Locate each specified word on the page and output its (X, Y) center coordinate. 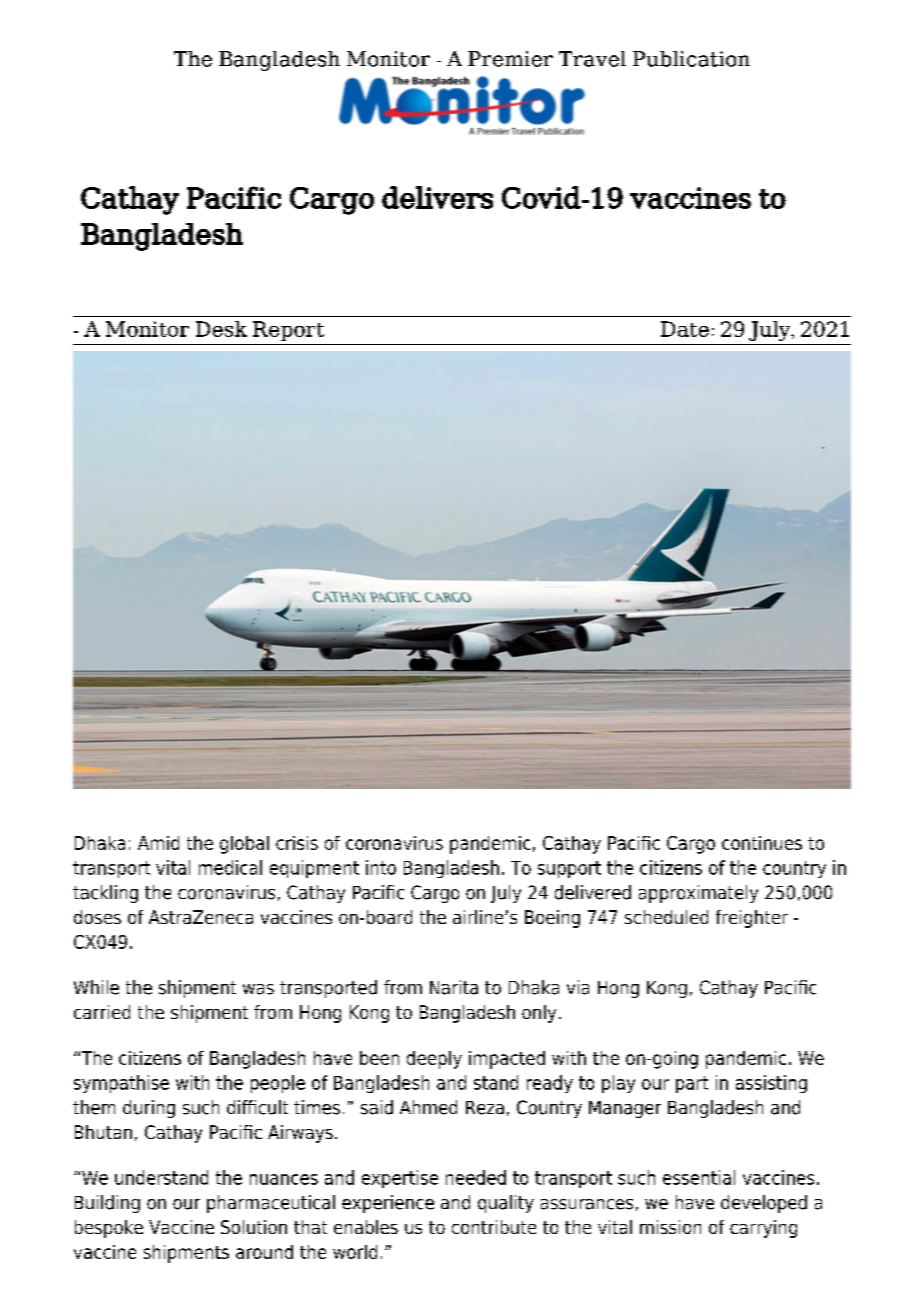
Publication (691, 59)
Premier (510, 59)
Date (685, 329)
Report (288, 331)
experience (388, 1204)
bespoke (109, 1229)
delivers (437, 197)
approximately (698, 894)
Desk (221, 329)
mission (670, 1227)
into (381, 867)
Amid (158, 843)
